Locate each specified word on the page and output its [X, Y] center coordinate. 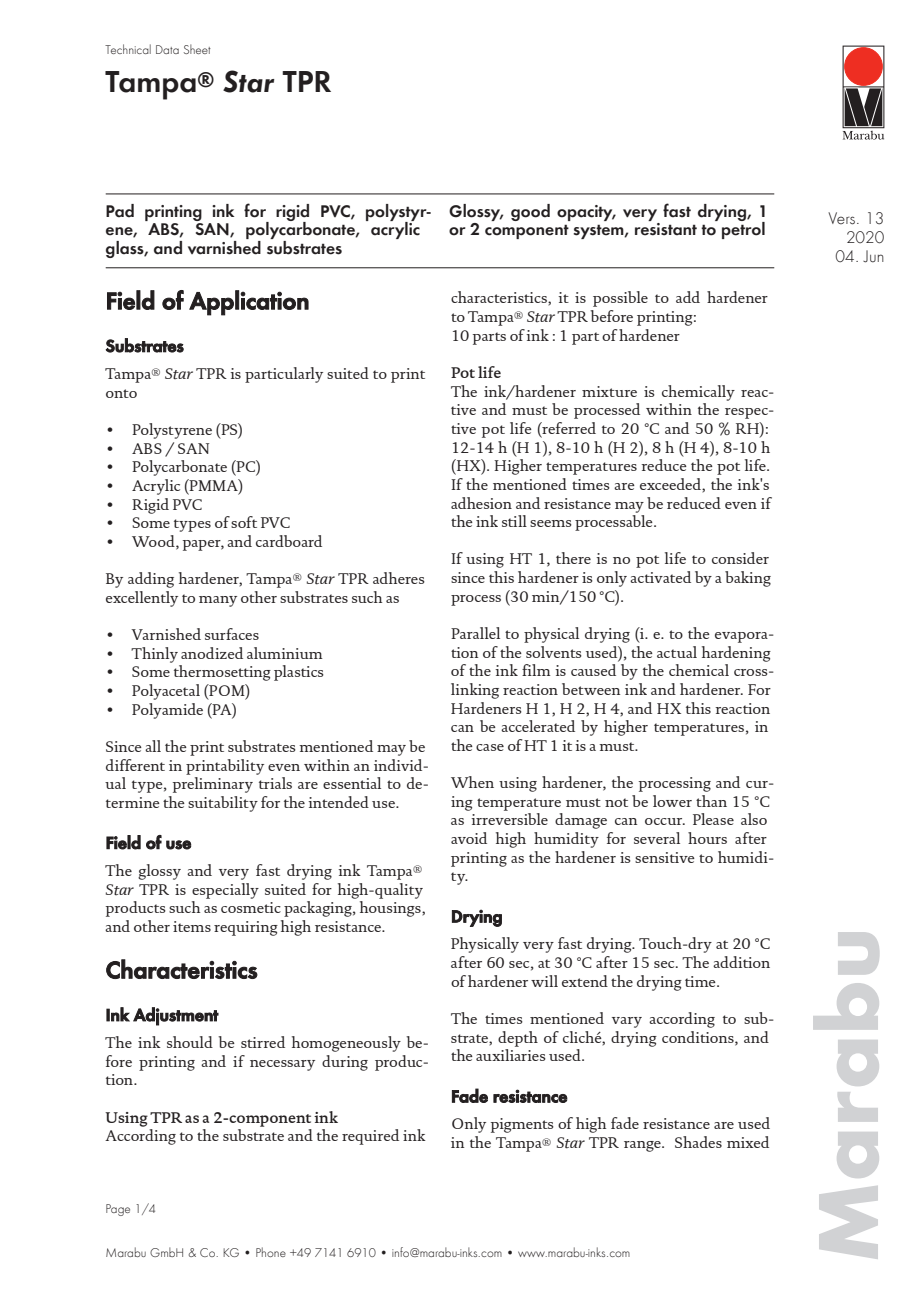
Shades [698, 1142]
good [530, 212]
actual [677, 652]
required [370, 1137]
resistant [666, 228]
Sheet [197, 49]
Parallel [475, 633]
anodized [212, 653]
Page [118, 1210]
